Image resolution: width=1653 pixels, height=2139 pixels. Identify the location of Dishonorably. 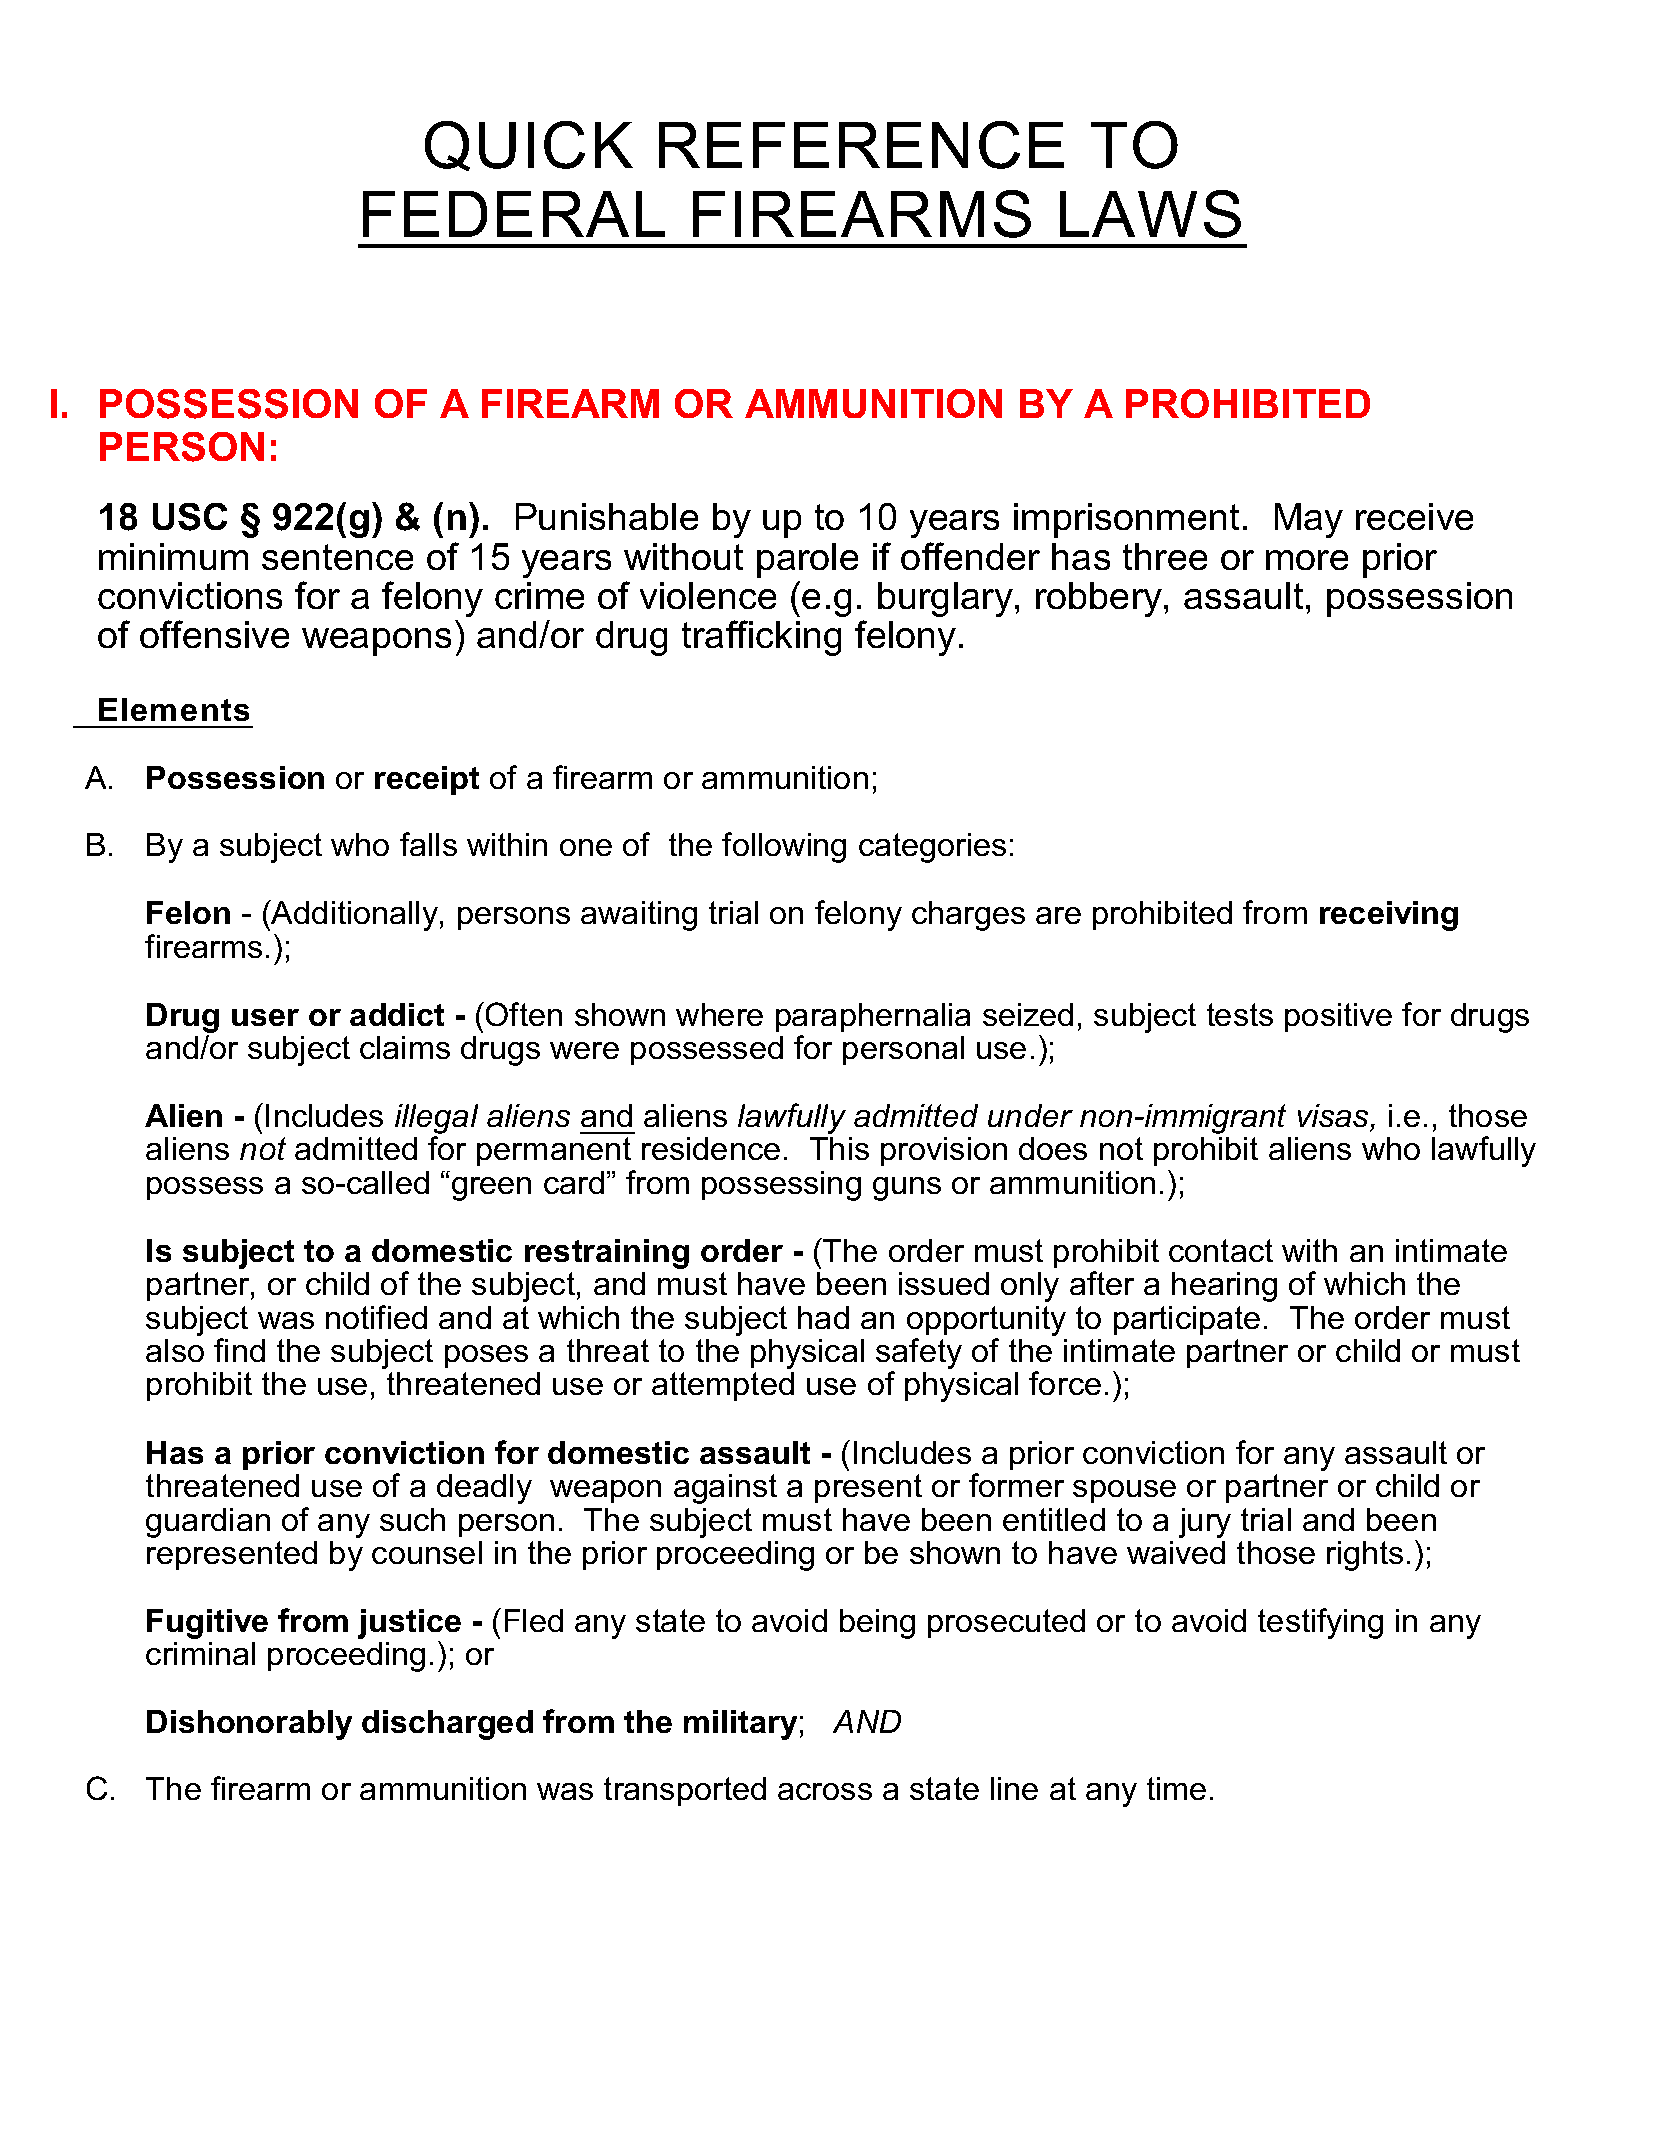
(249, 1725).
